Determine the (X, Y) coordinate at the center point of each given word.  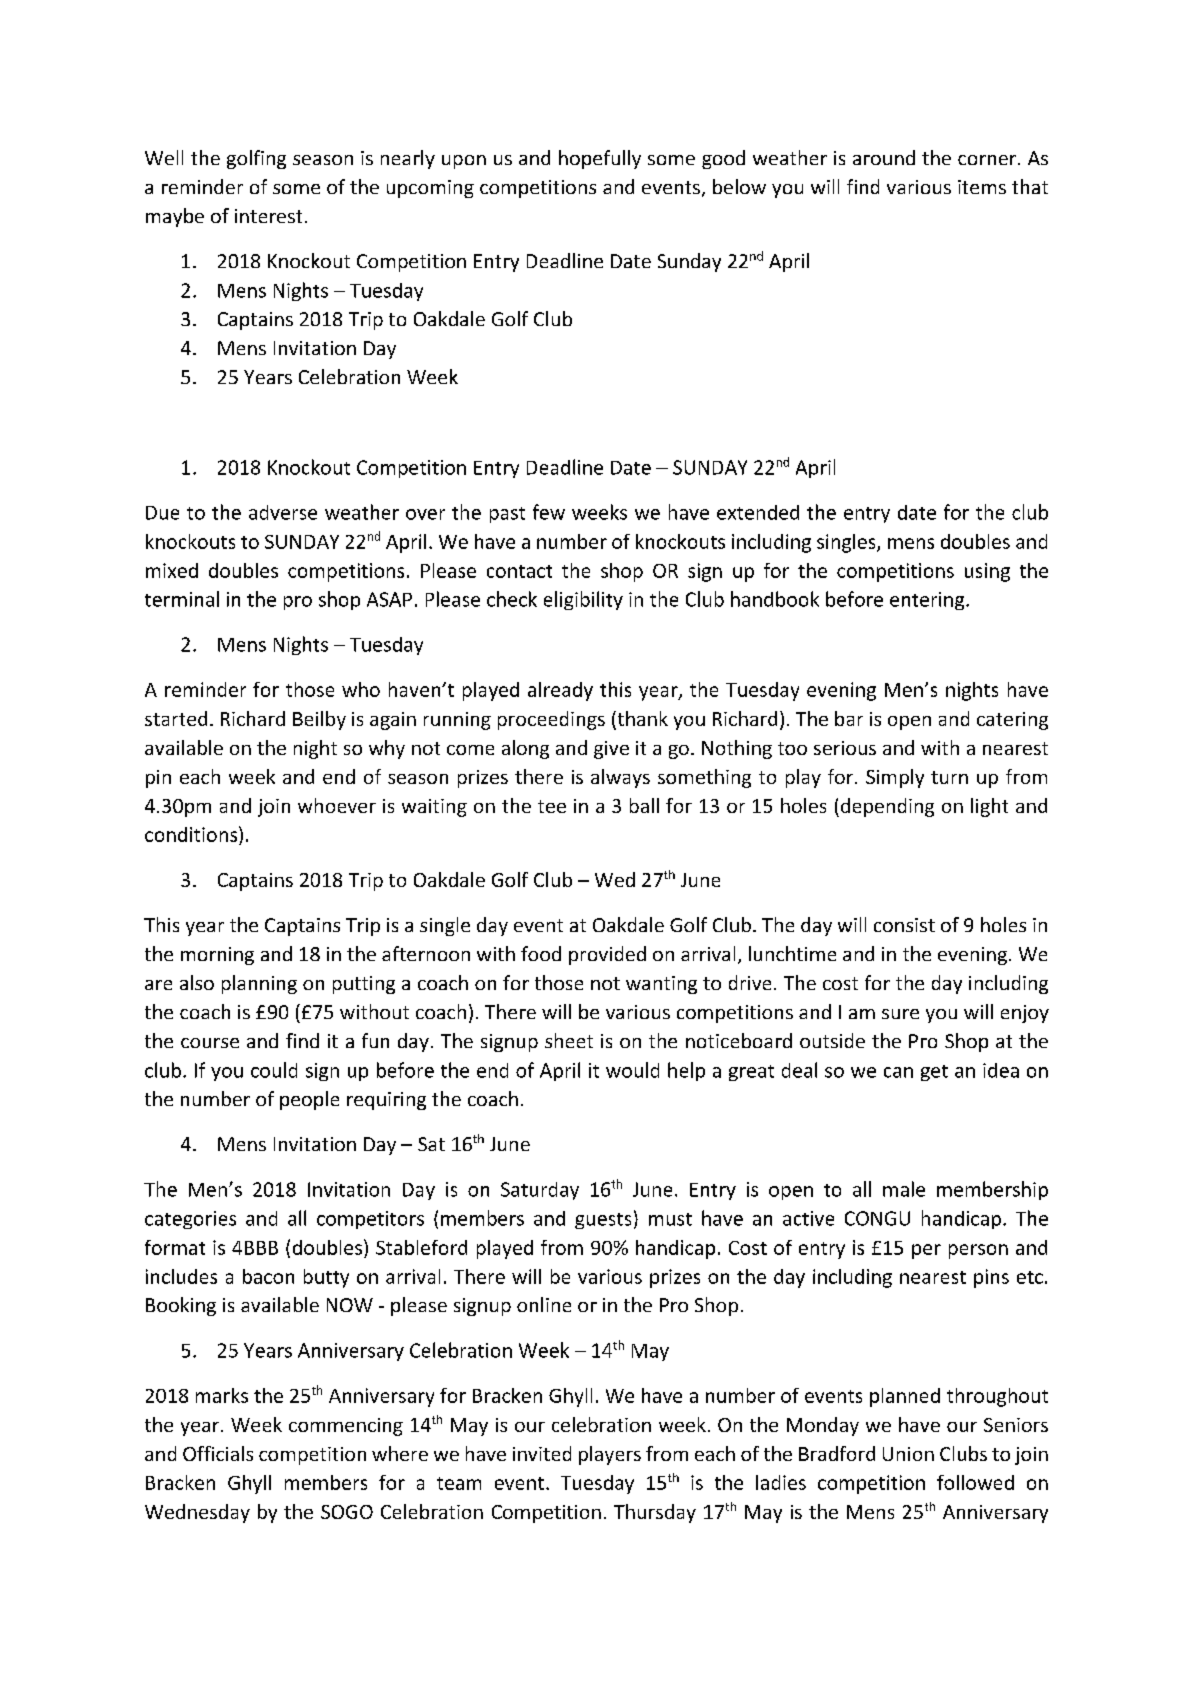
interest (268, 216)
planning (259, 984)
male (904, 1189)
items (982, 187)
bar (849, 718)
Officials (218, 1453)
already (560, 691)
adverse (283, 512)
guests (603, 1221)
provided (607, 955)
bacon (268, 1276)
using (987, 572)
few (549, 512)
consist (904, 925)
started (176, 718)
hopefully (600, 159)
